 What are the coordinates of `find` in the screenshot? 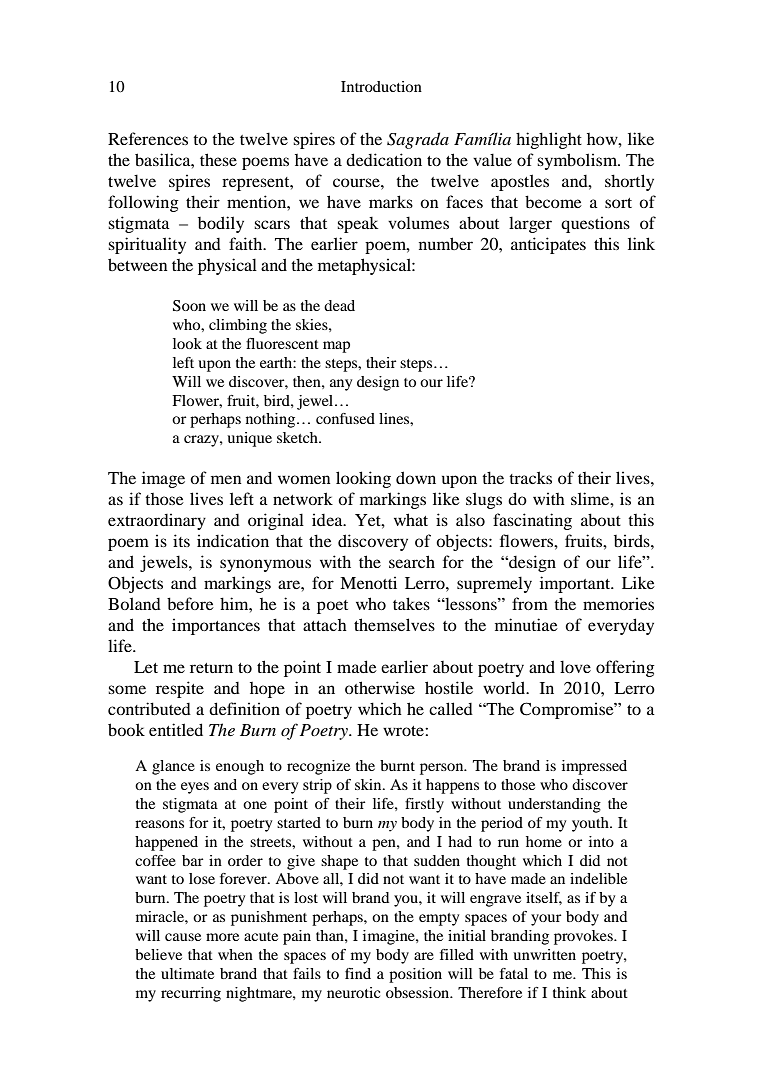 It's located at (358, 973).
